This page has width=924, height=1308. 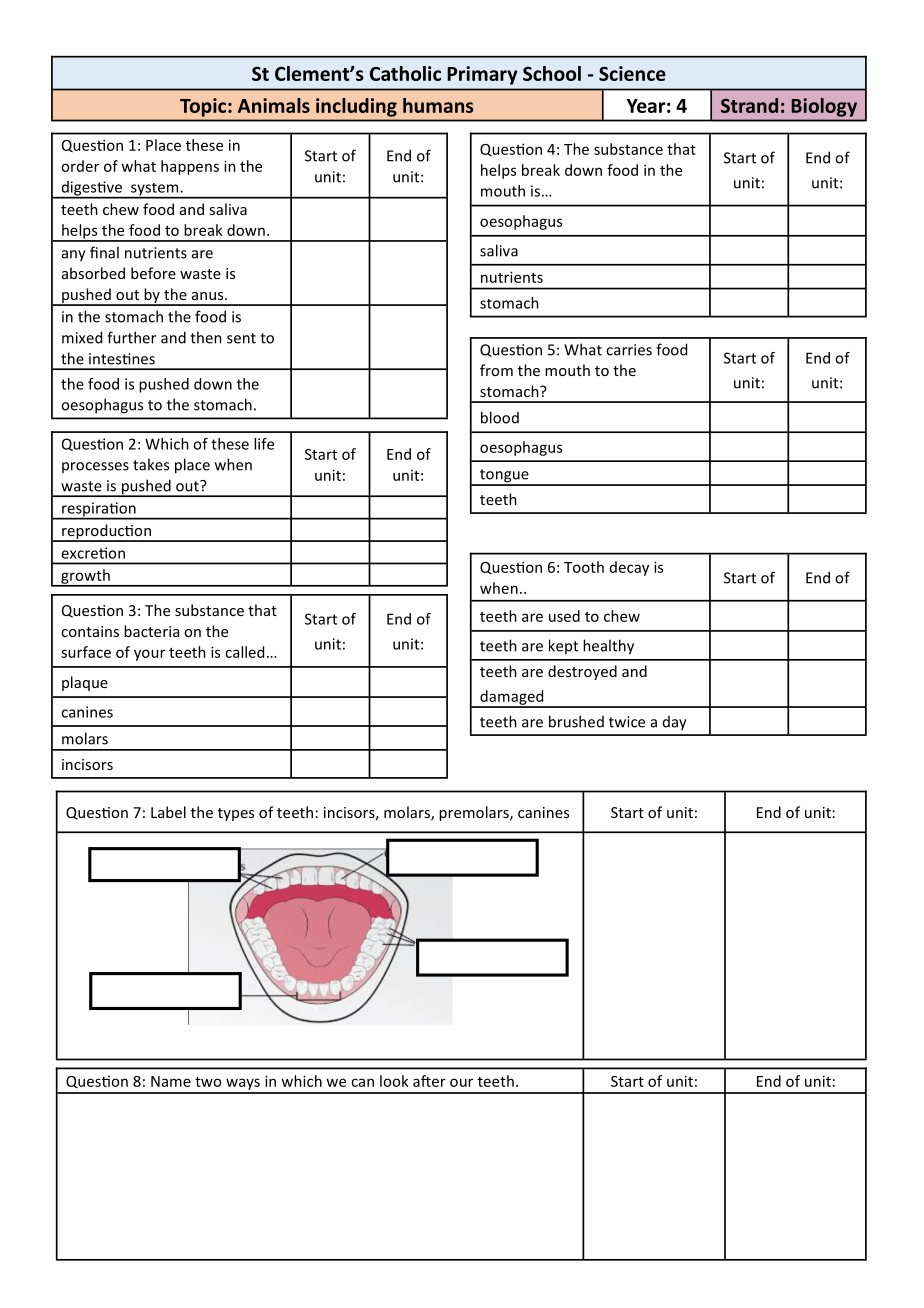 I want to click on after, so click(x=429, y=1081).
